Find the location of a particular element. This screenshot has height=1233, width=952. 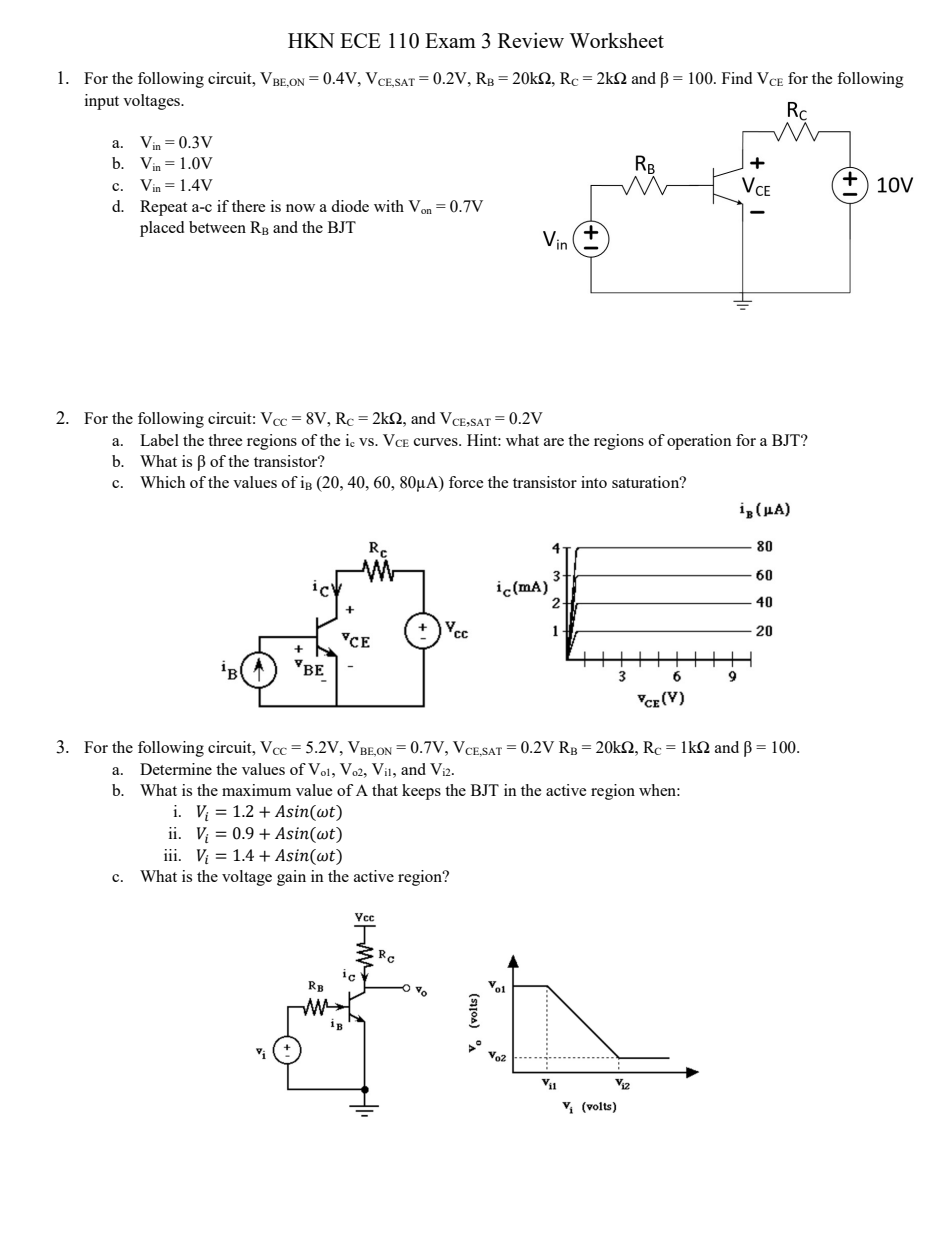

iii is located at coordinates (172, 855).
